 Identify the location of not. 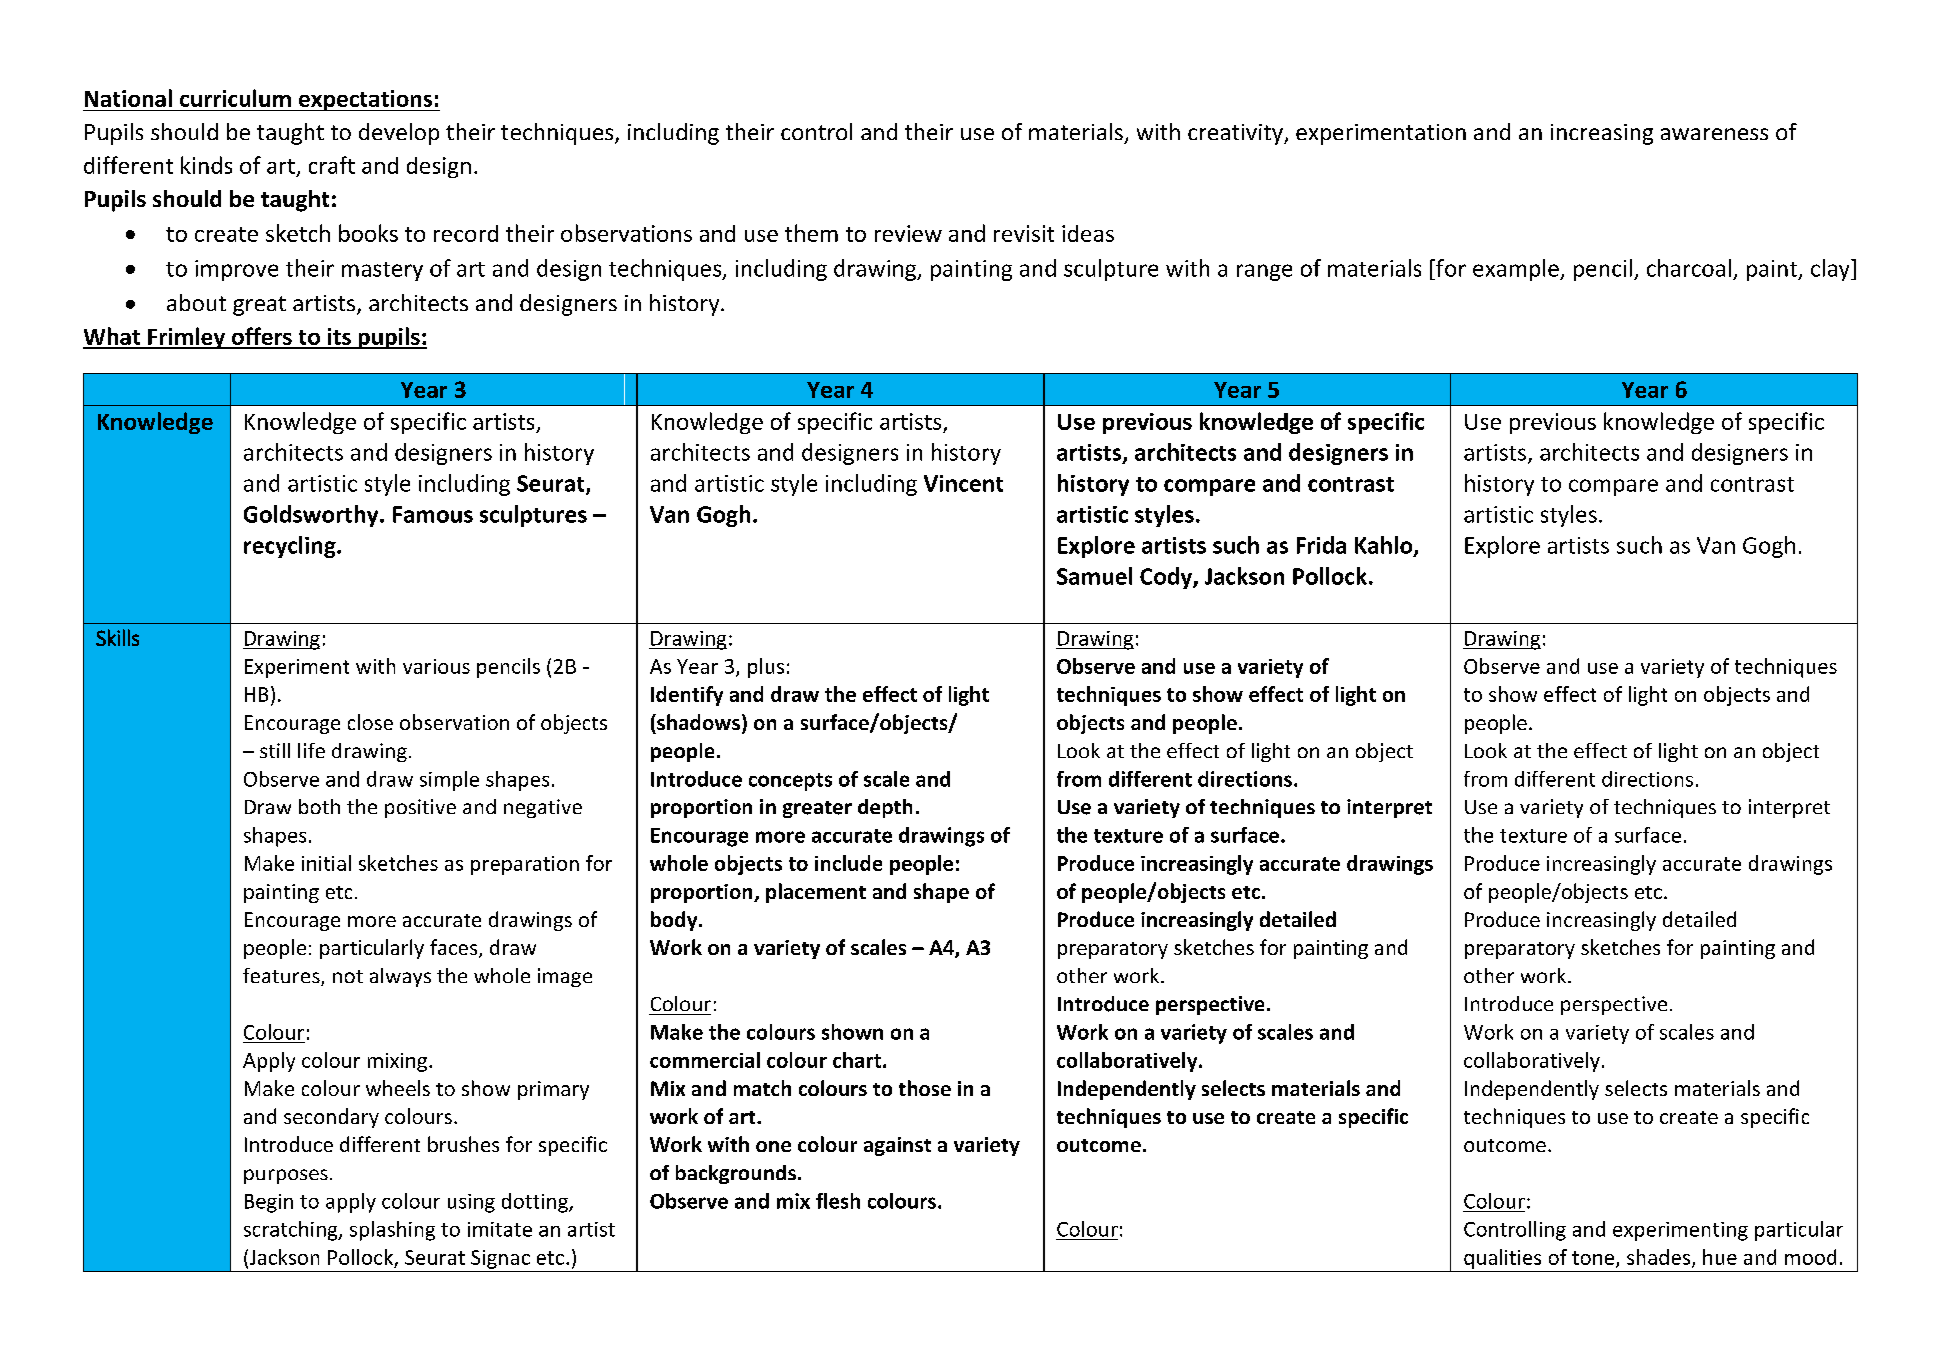
(348, 976).
